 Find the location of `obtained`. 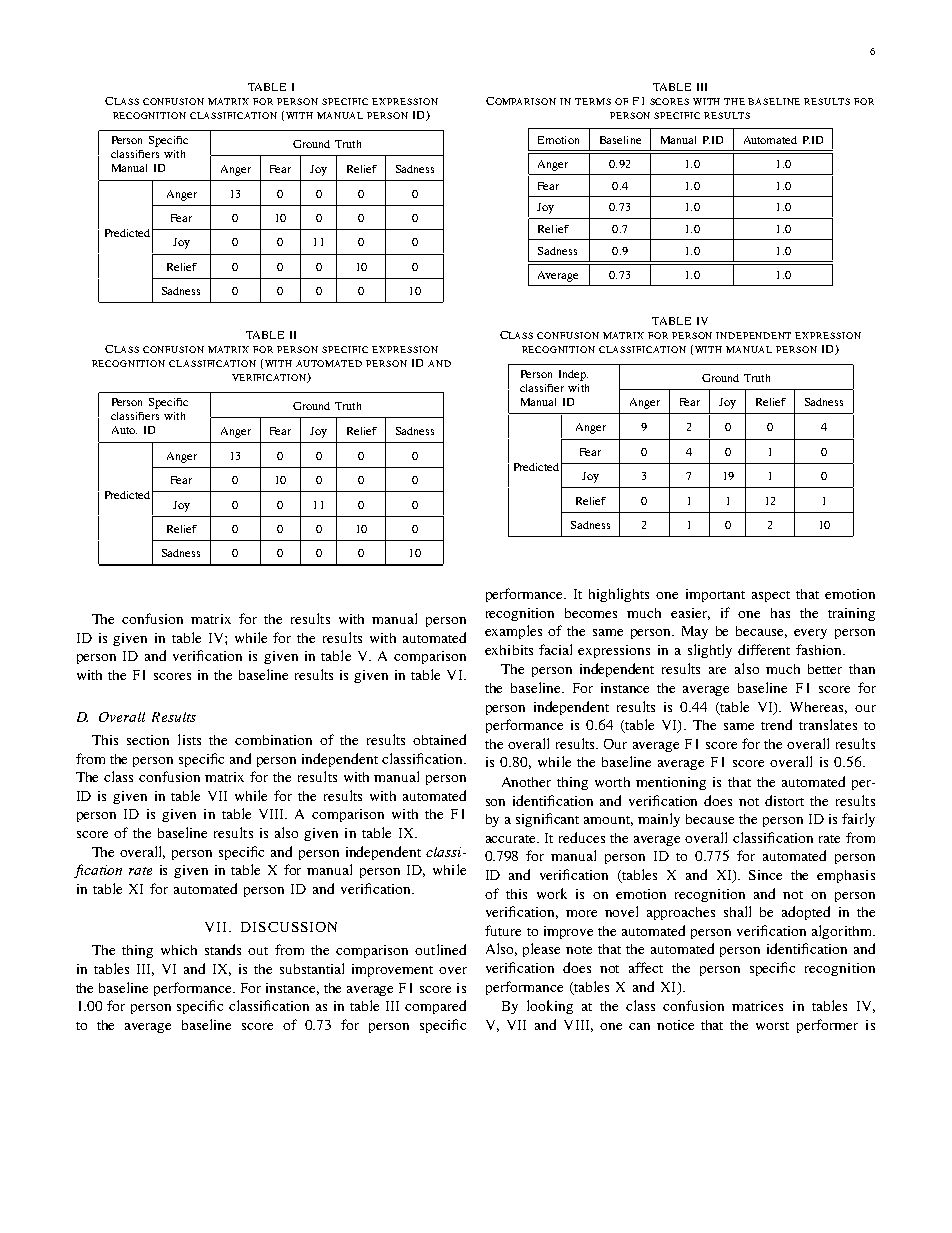

obtained is located at coordinates (439, 739).
